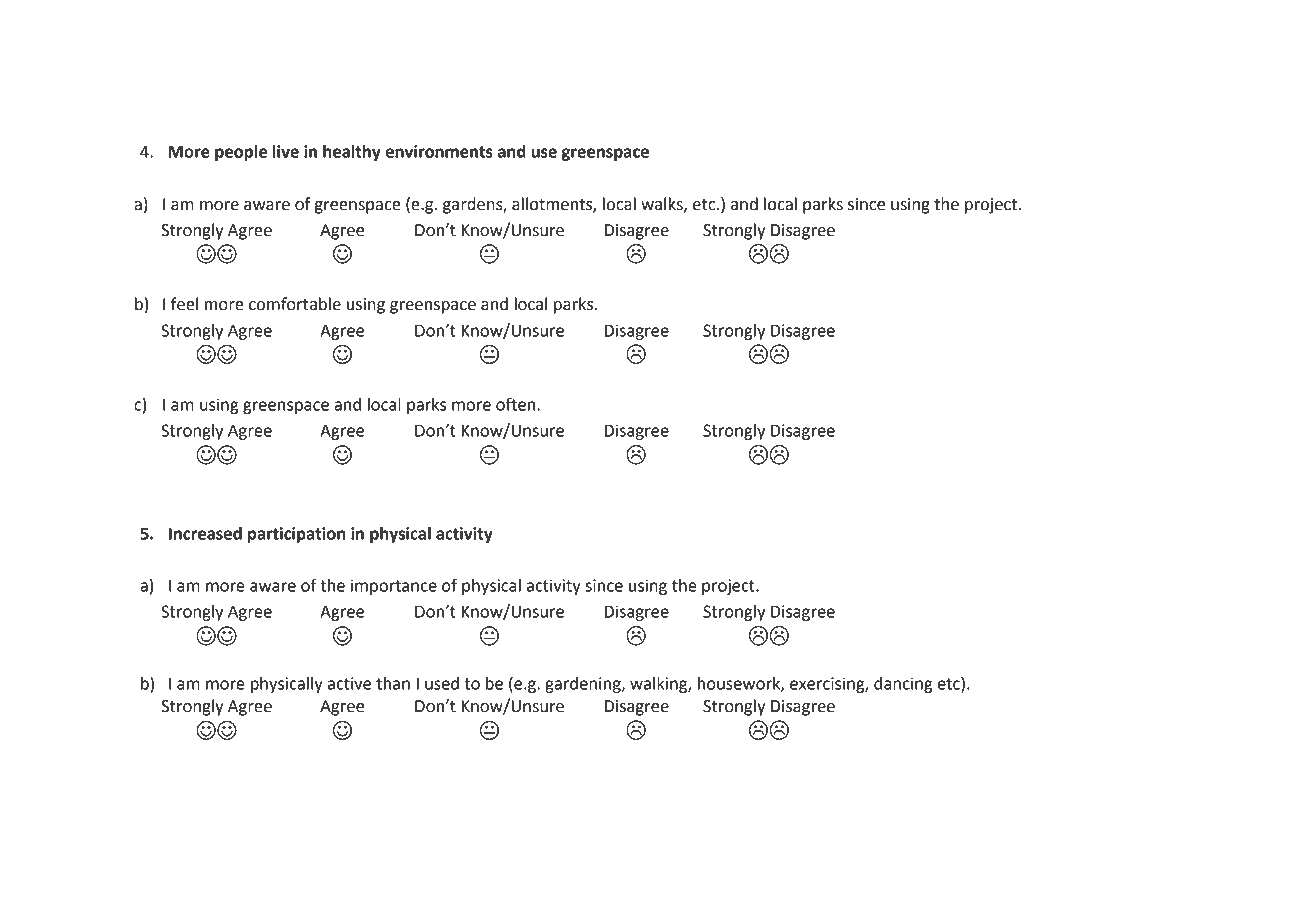 The image size is (1308, 924). What do you see at coordinates (349, 683) in the document?
I see `active` at bounding box center [349, 683].
